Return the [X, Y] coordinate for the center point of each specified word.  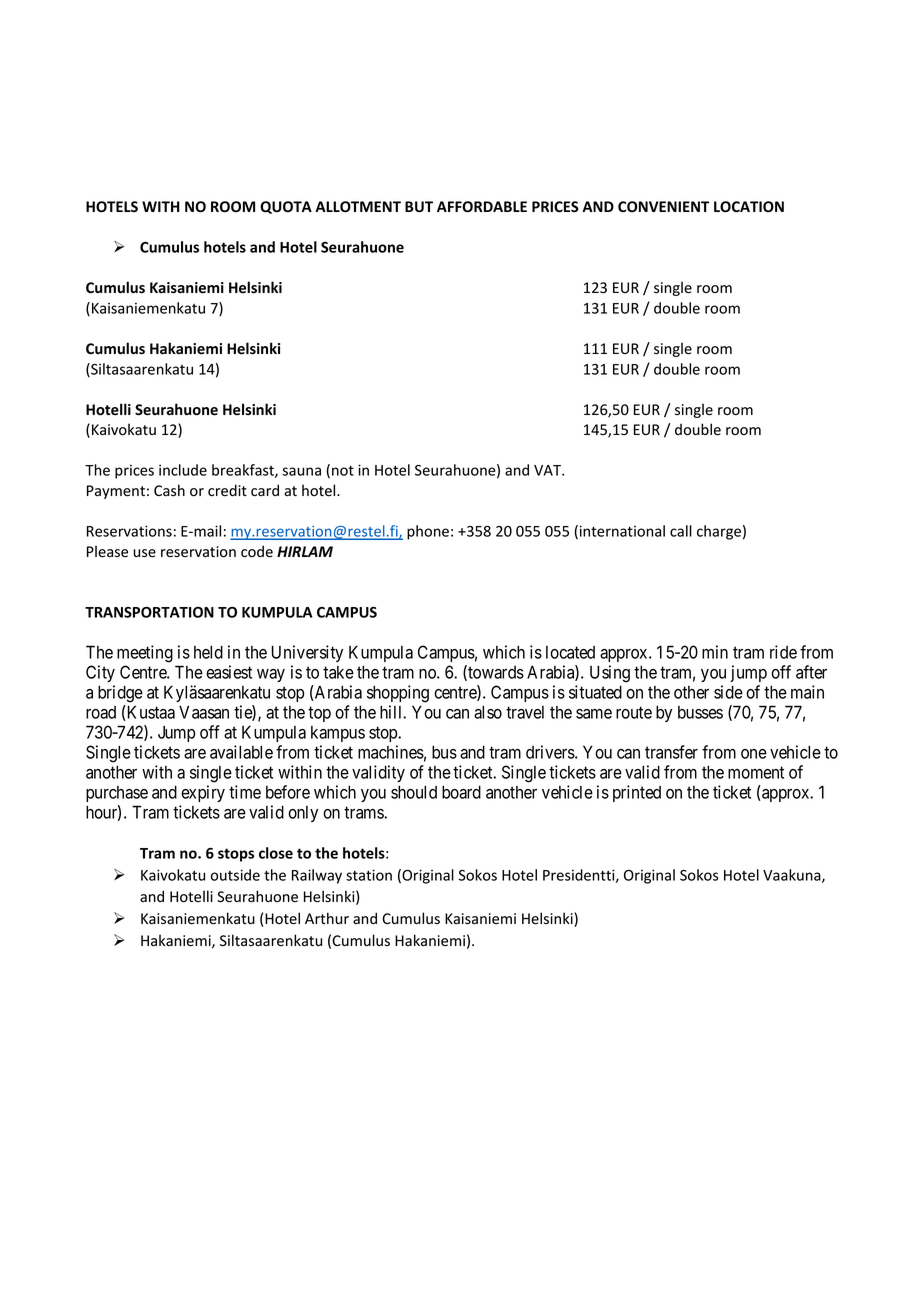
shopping [398, 694]
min [715, 652]
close [276, 853]
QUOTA [286, 207]
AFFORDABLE [482, 207]
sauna [301, 471]
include [183, 470]
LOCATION [749, 207]
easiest [229, 672]
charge [719, 532]
